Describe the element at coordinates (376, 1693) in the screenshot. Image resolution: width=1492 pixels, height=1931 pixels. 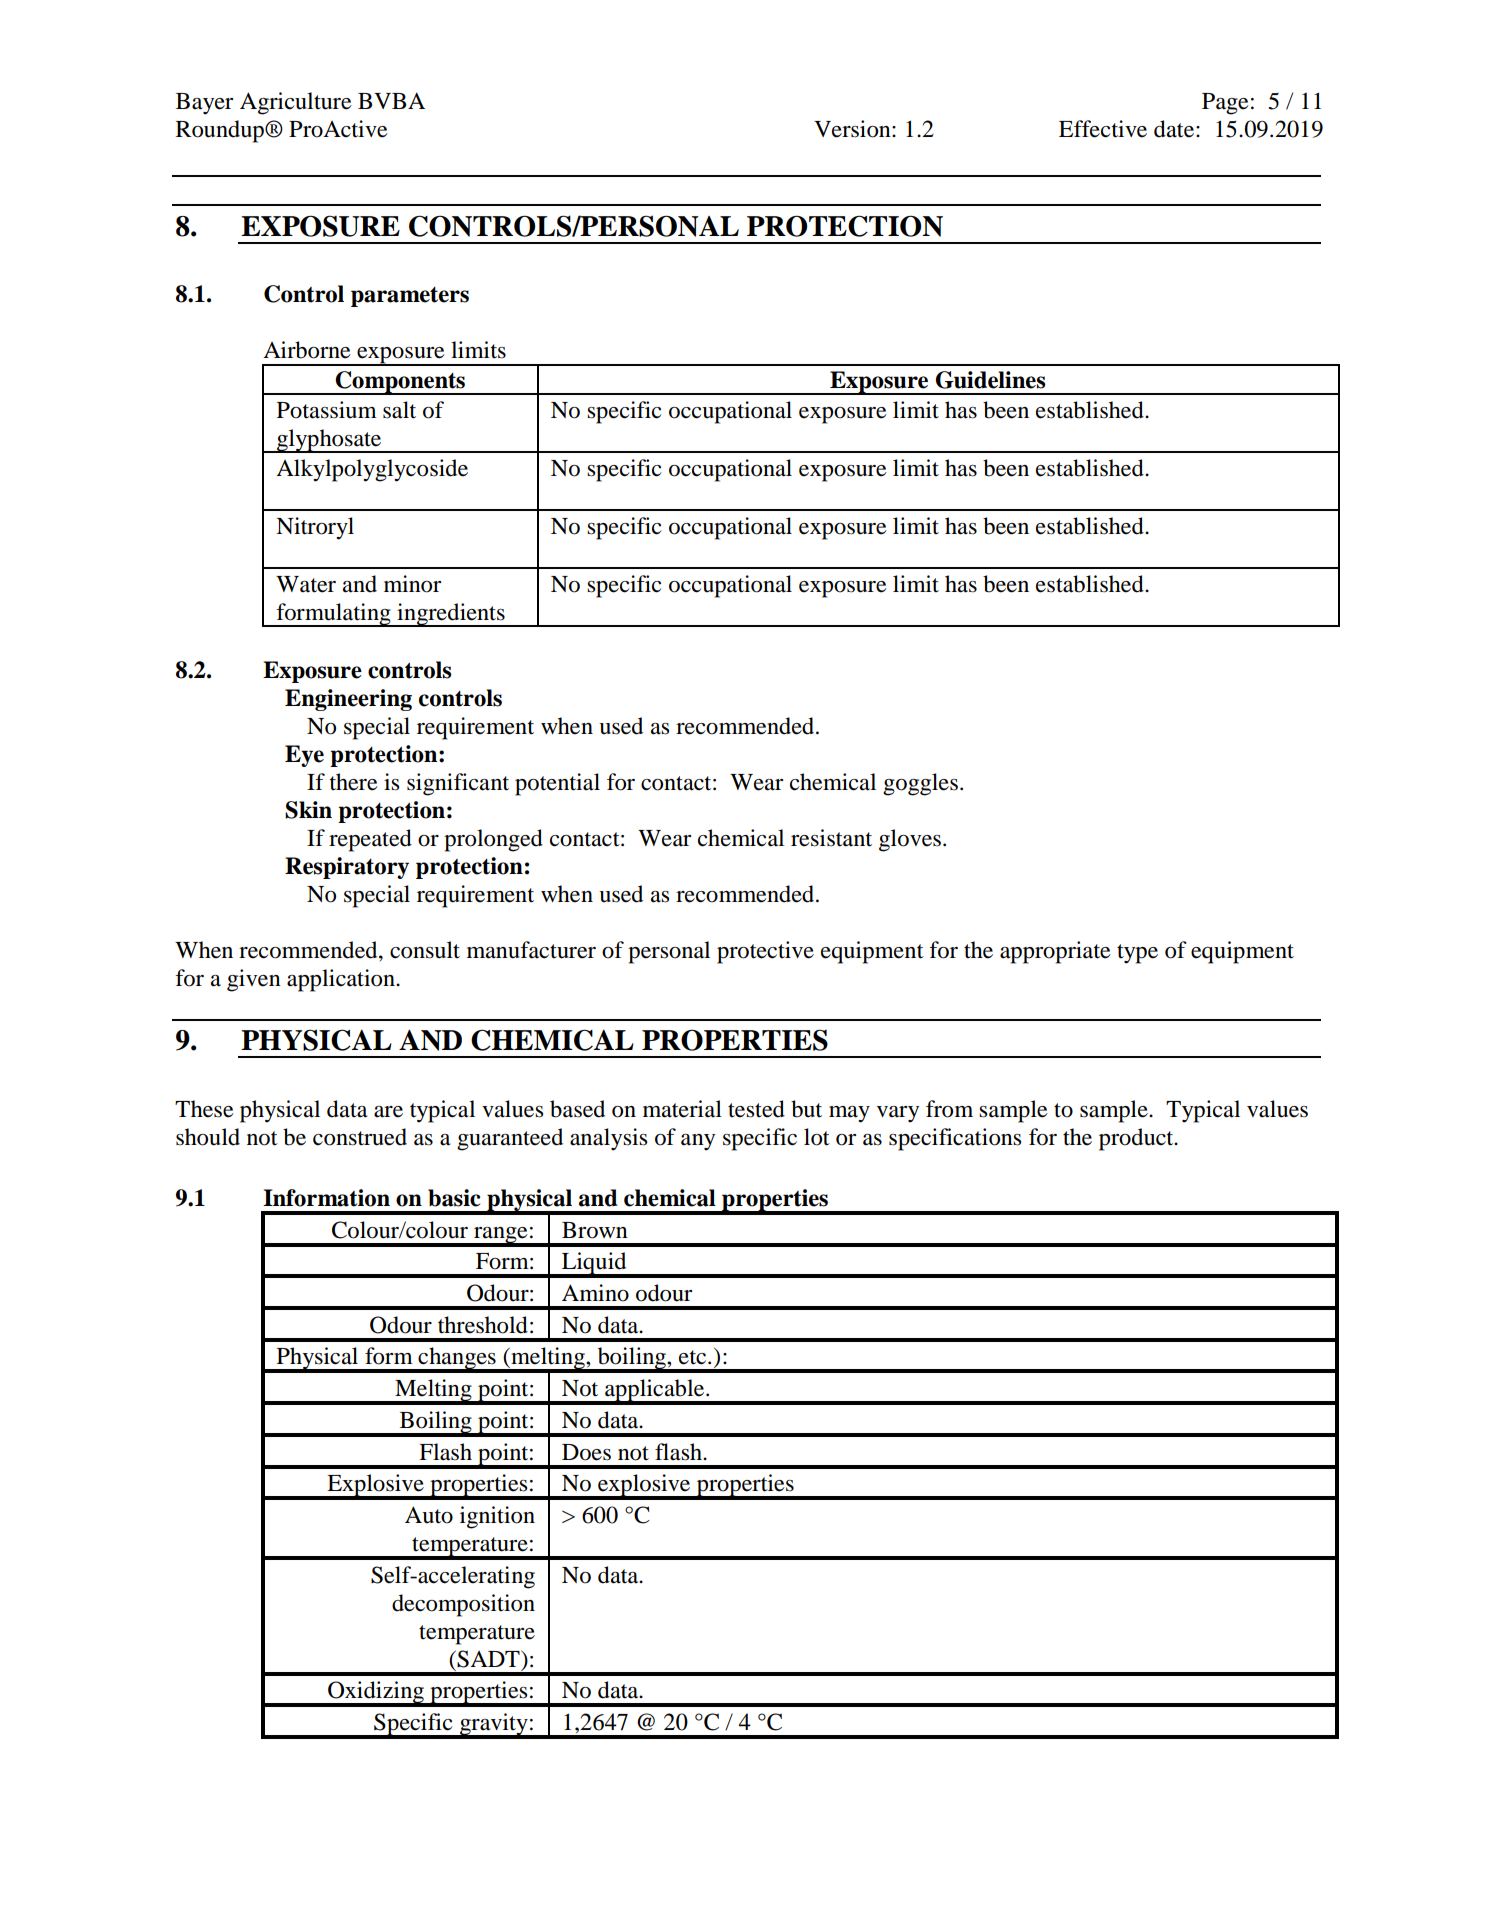
I see `Oxidizing` at that location.
